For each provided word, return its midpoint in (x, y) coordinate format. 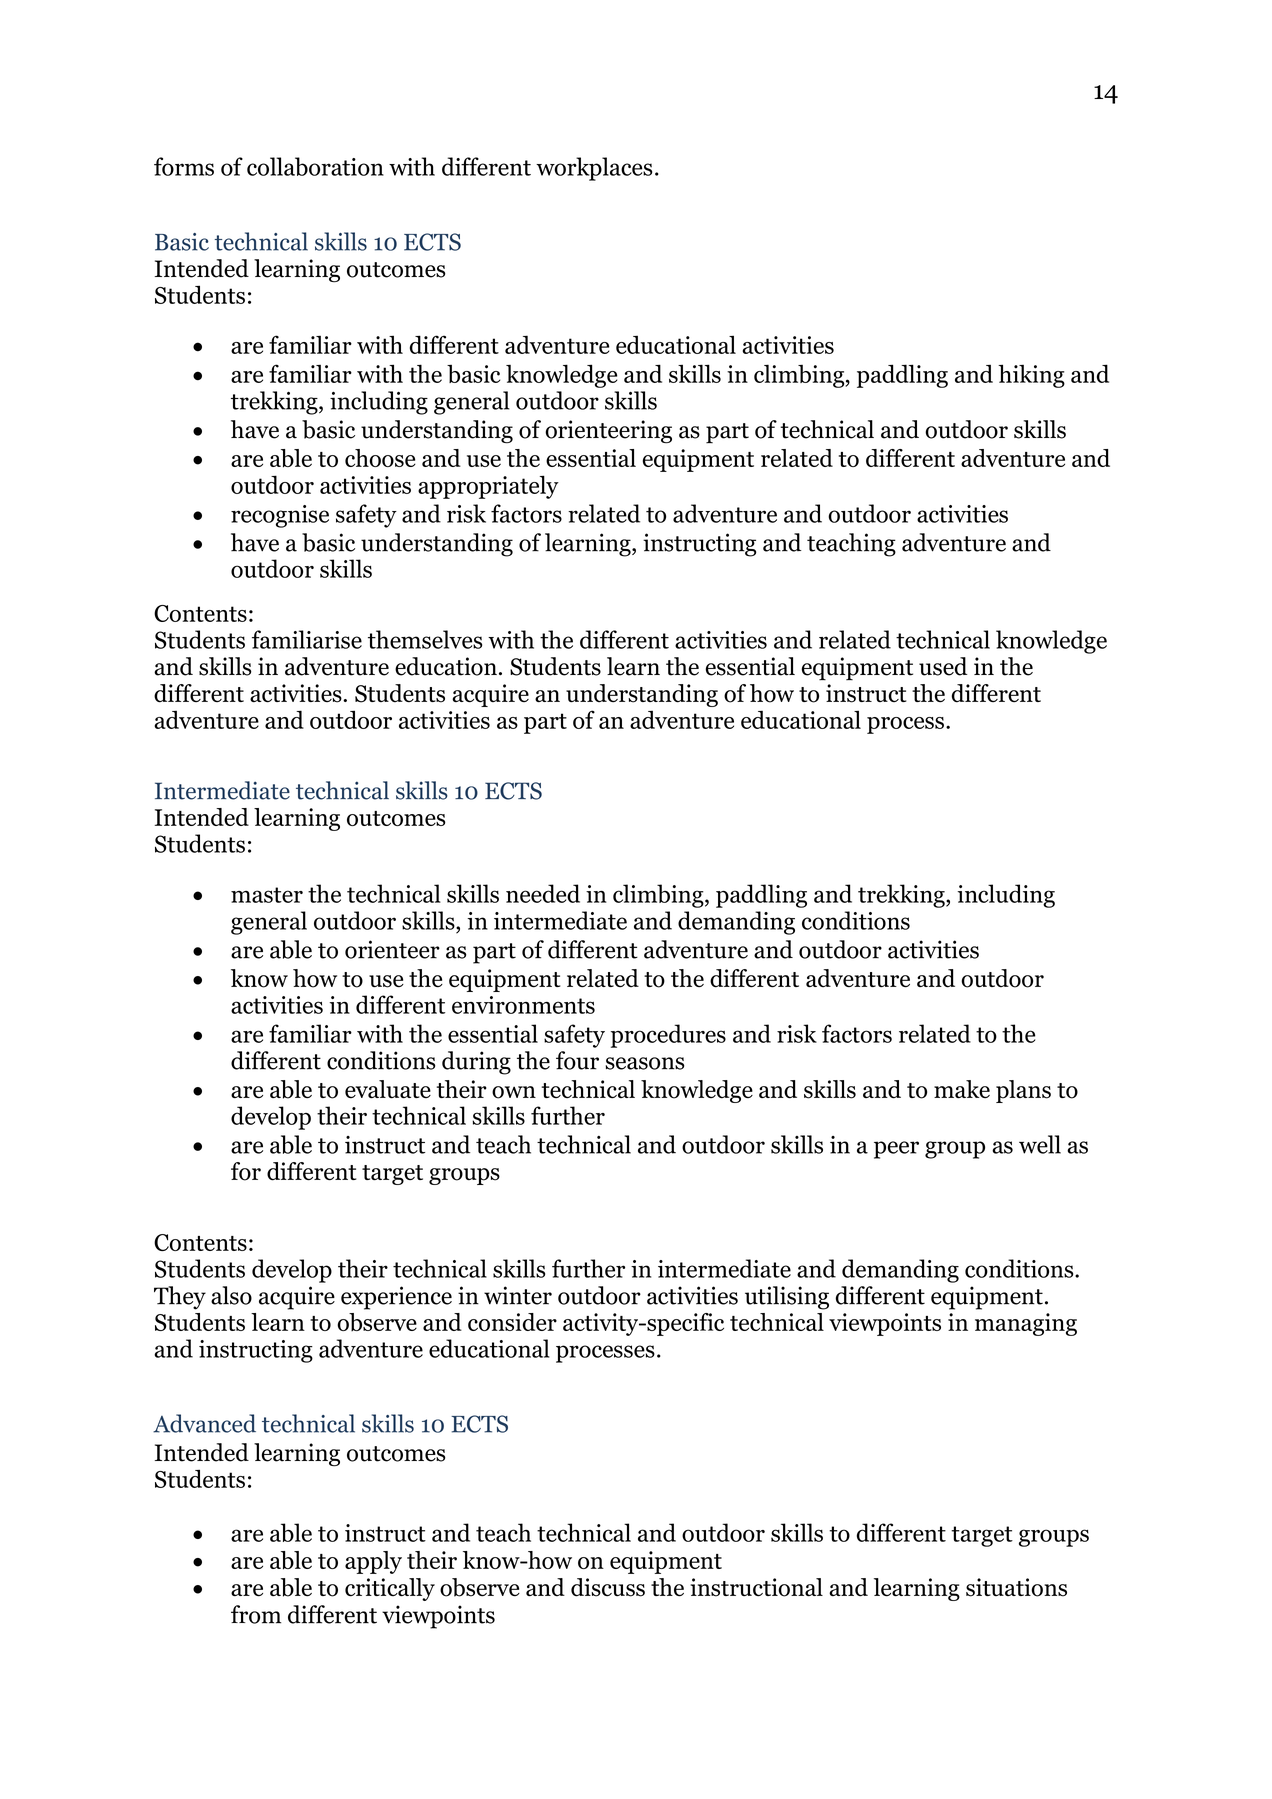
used (943, 666)
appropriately (488, 487)
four (577, 1060)
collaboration (315, 166)
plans (1023, 1091)
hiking (1031, 376)
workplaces (594, 169)
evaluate (388, 1089)
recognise (280, 516)
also (231, 1295)
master (267, 895)
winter (518, 1295)
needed (543, 893)
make (962, 1089)
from (256, 1614)
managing (1026, 1324)
